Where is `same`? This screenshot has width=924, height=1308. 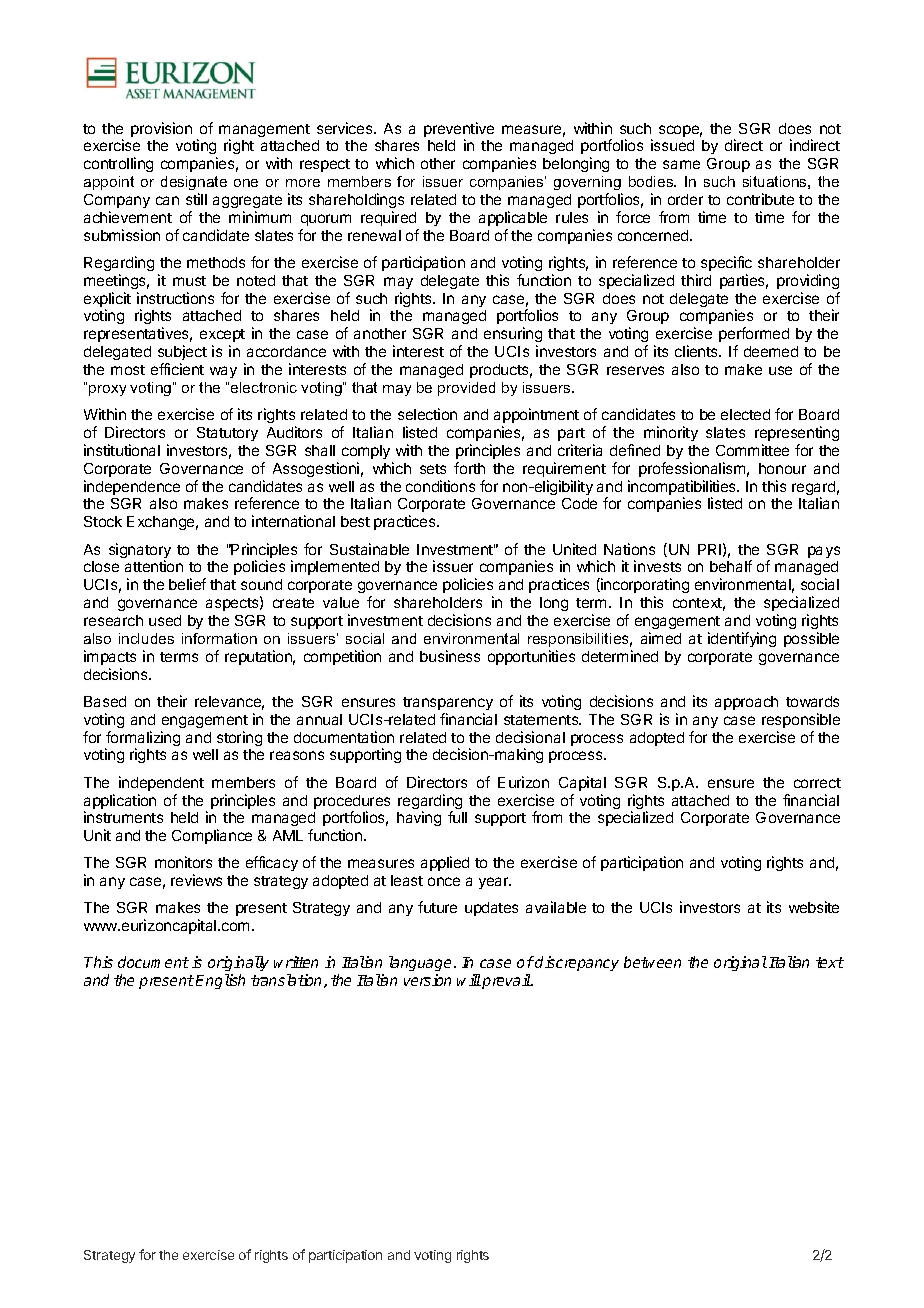 same is located at coordinates (681, 164).
